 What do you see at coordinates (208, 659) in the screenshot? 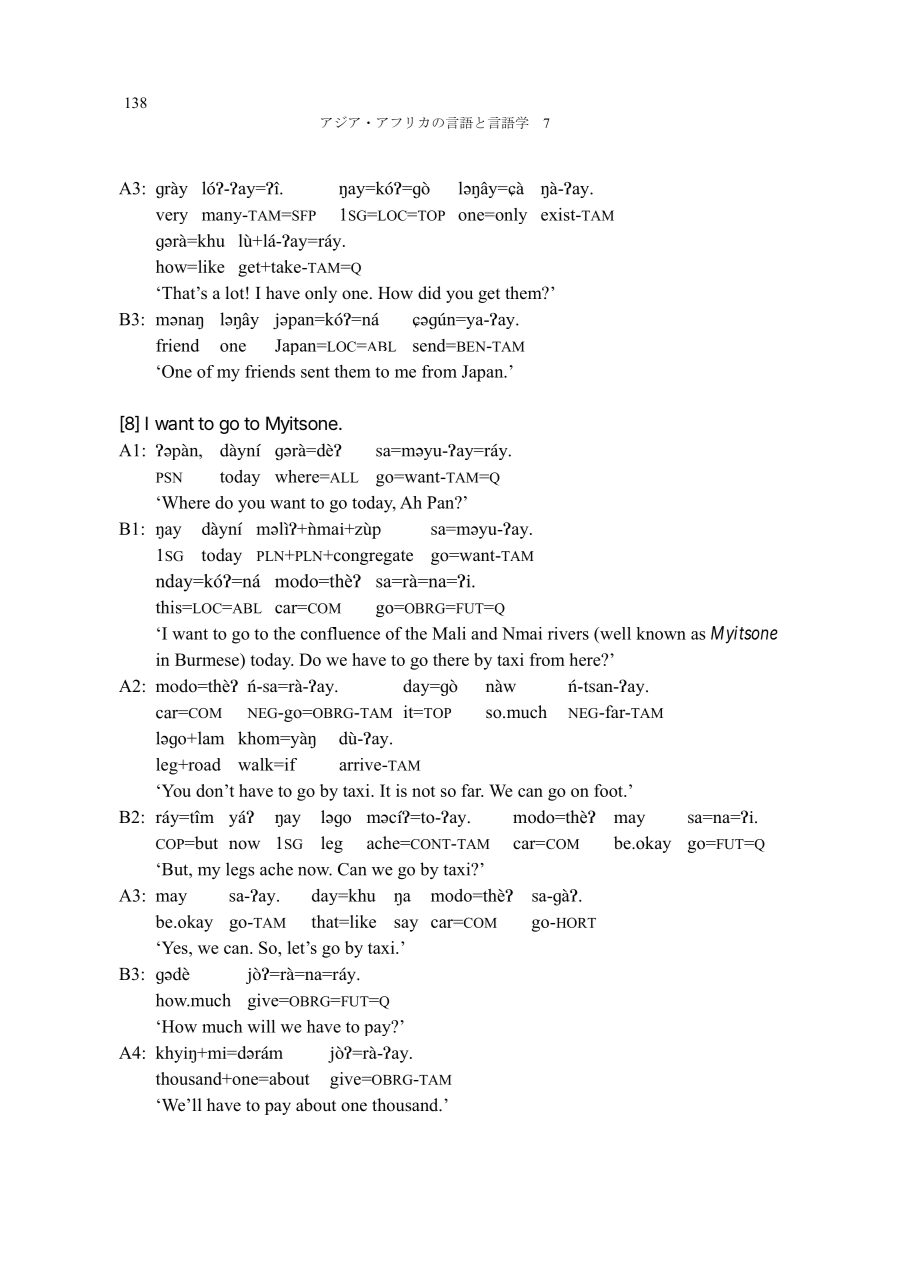
I see `Burmese` at bounding box center [208, 659].
